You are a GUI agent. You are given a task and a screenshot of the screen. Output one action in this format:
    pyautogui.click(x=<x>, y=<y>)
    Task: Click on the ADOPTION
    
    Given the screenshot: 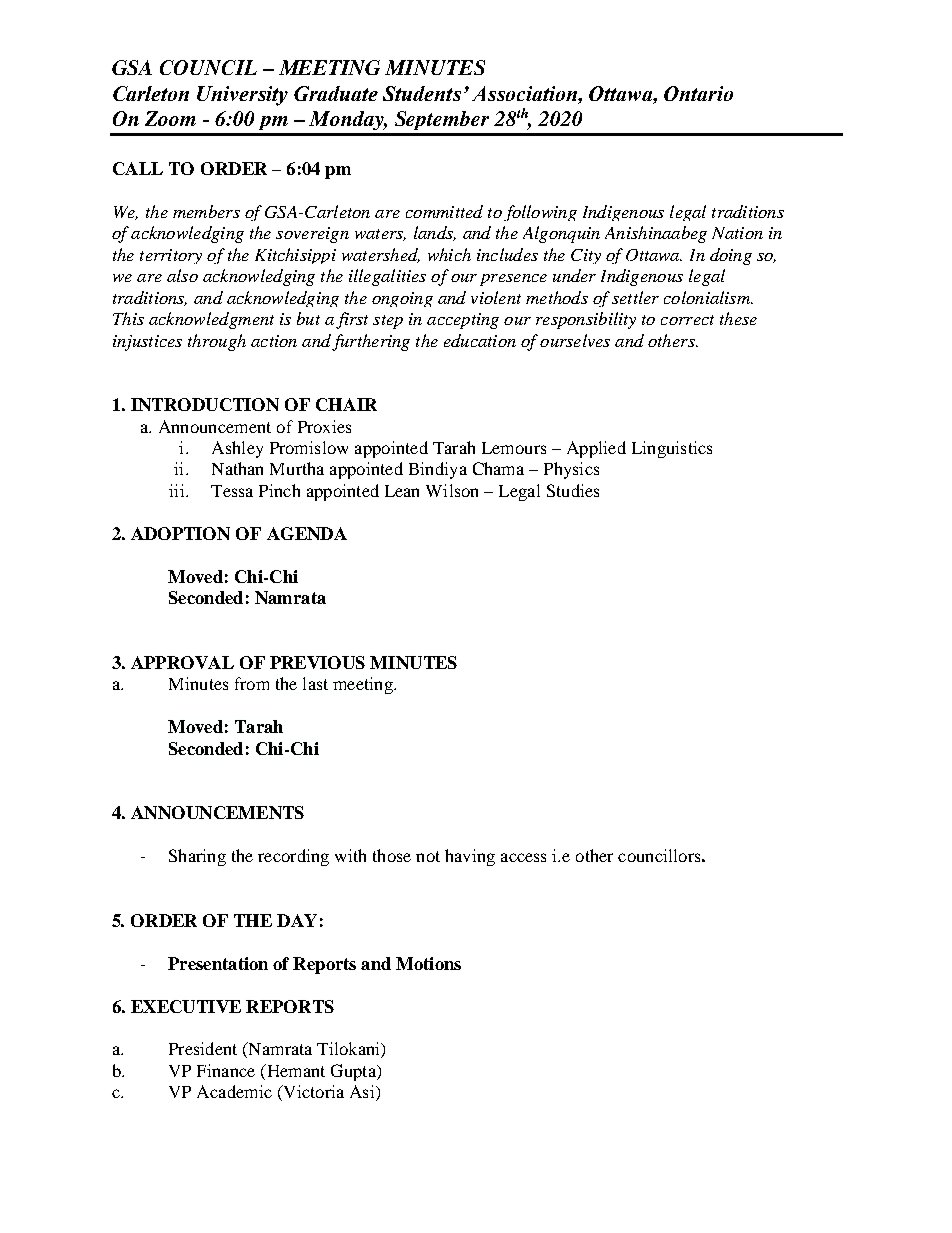 What is the action you would take?
    pyautogui.click(x=180, y=533)
